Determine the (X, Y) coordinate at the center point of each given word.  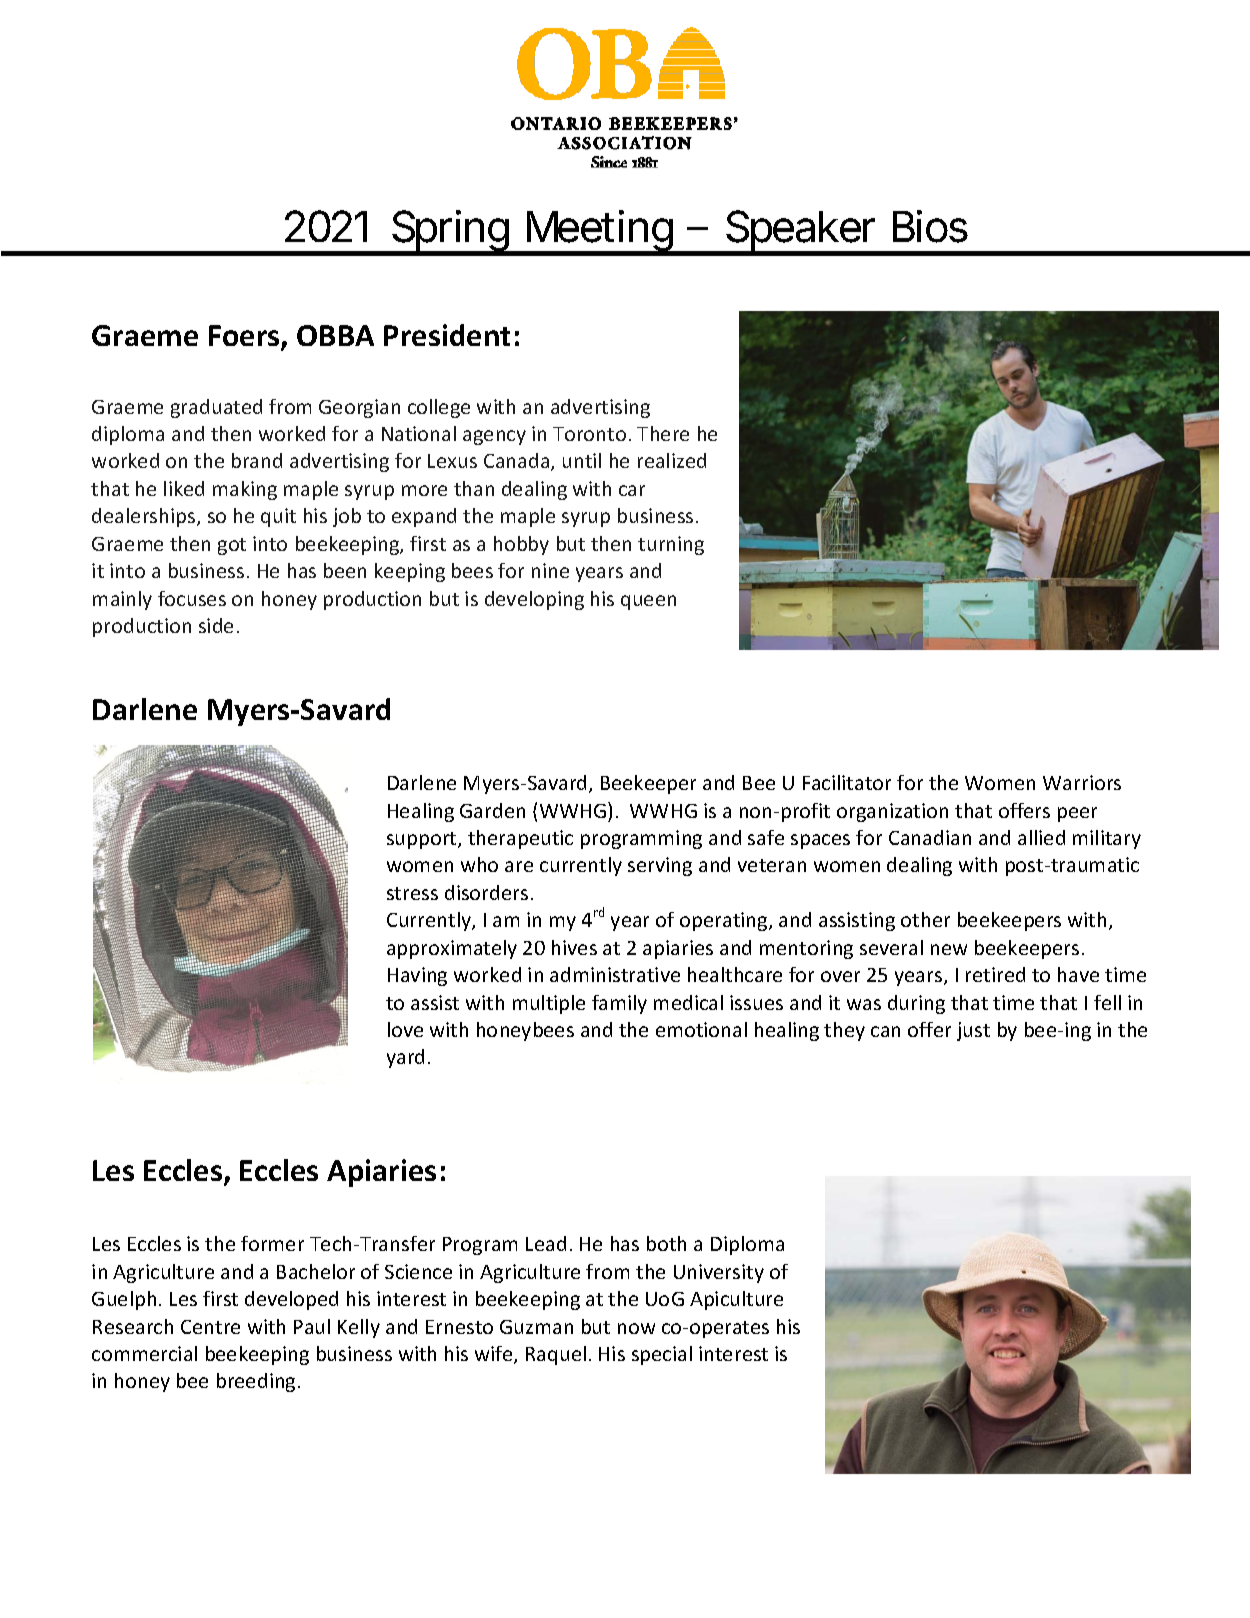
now (636, 1328)
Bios (930, 226)
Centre (210, 1327)
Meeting (599, 232)
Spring (449, 232)
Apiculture (736, 1300)
